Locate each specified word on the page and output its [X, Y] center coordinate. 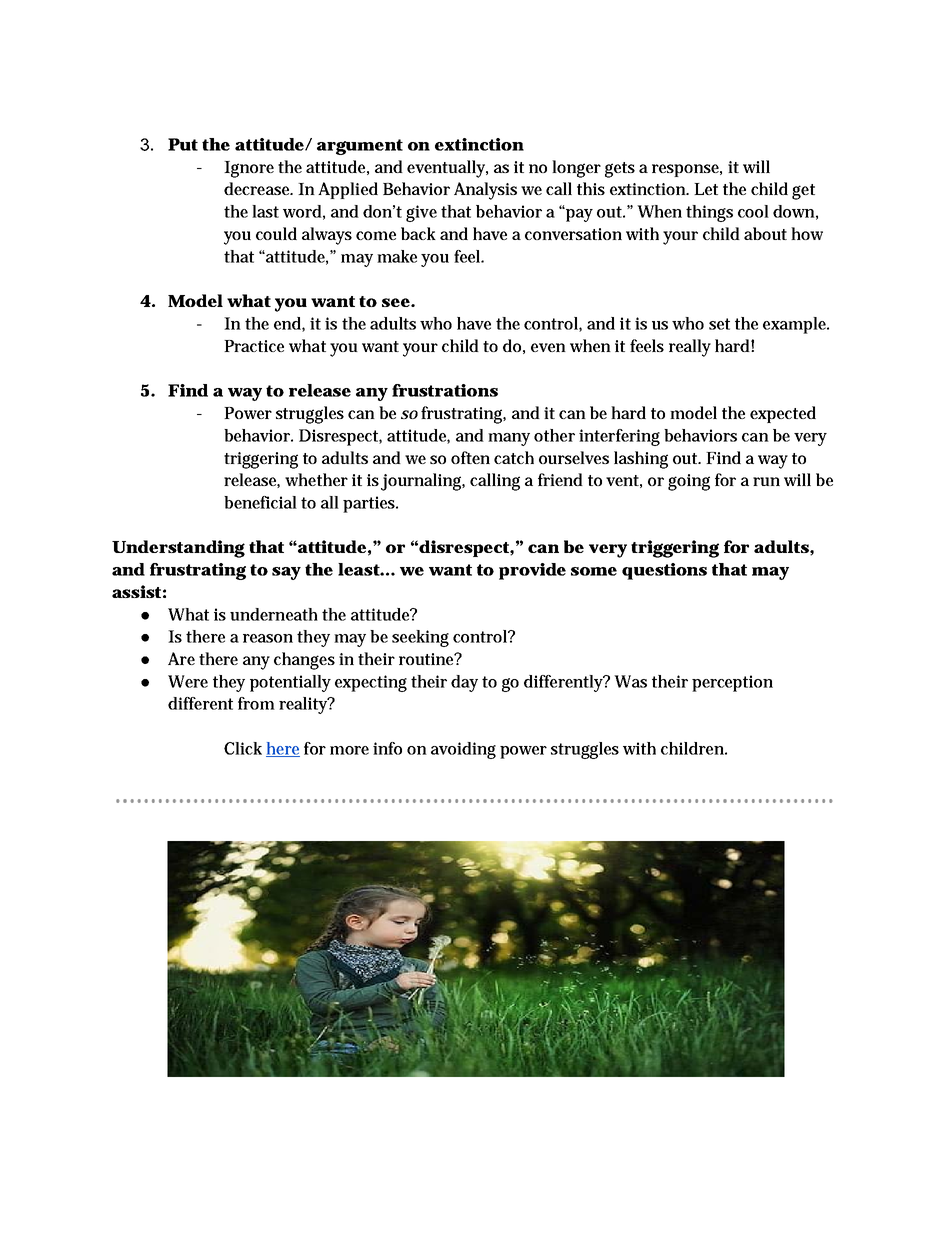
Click [243, 748]
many [509, 439]
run [766, 481]
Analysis [485, 191]
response [687, 170]
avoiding [463, 750]
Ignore [249, 169]
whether [316, 479]
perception [732, 683]
